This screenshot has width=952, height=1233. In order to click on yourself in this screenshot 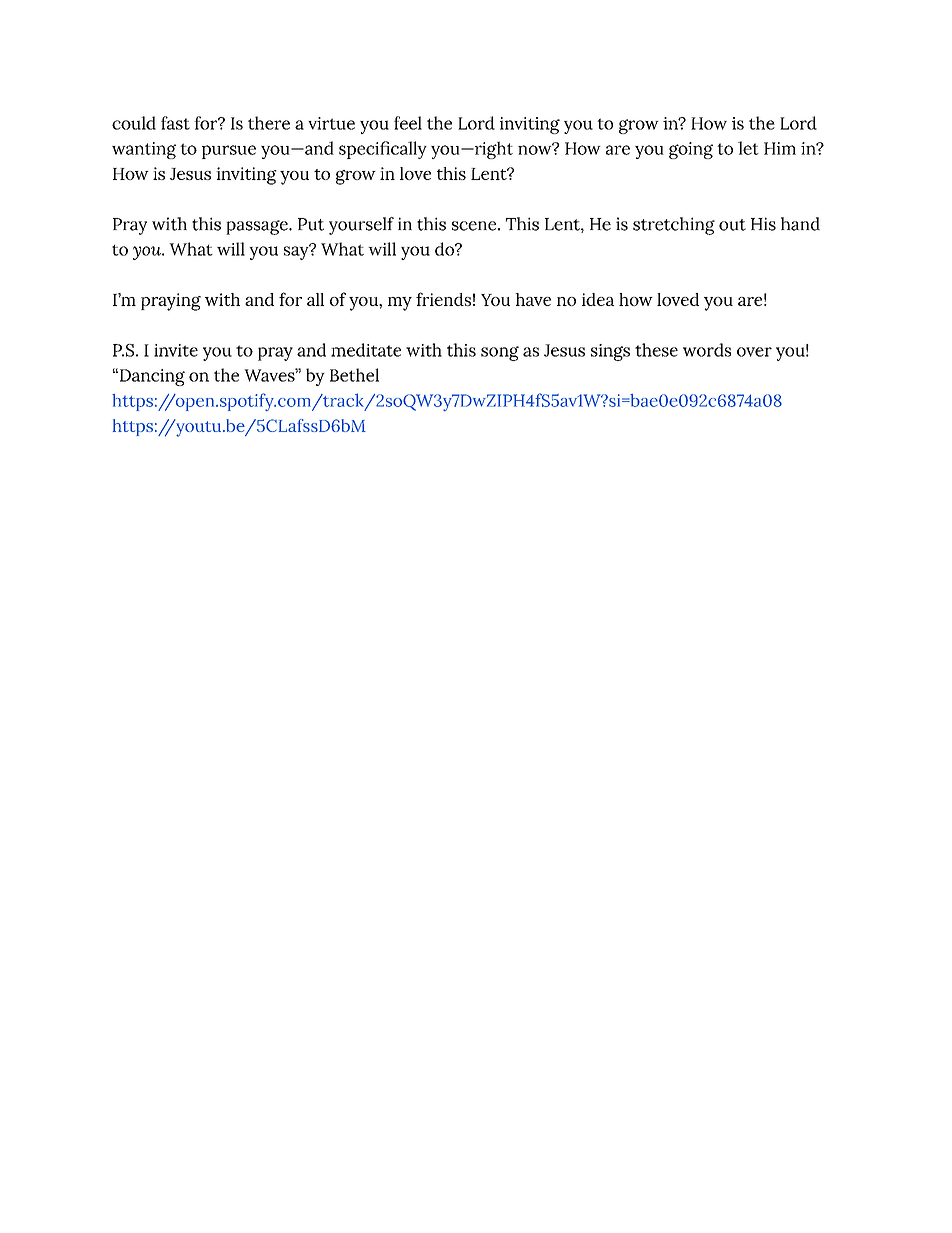, I will do `click(361, 226)`.
